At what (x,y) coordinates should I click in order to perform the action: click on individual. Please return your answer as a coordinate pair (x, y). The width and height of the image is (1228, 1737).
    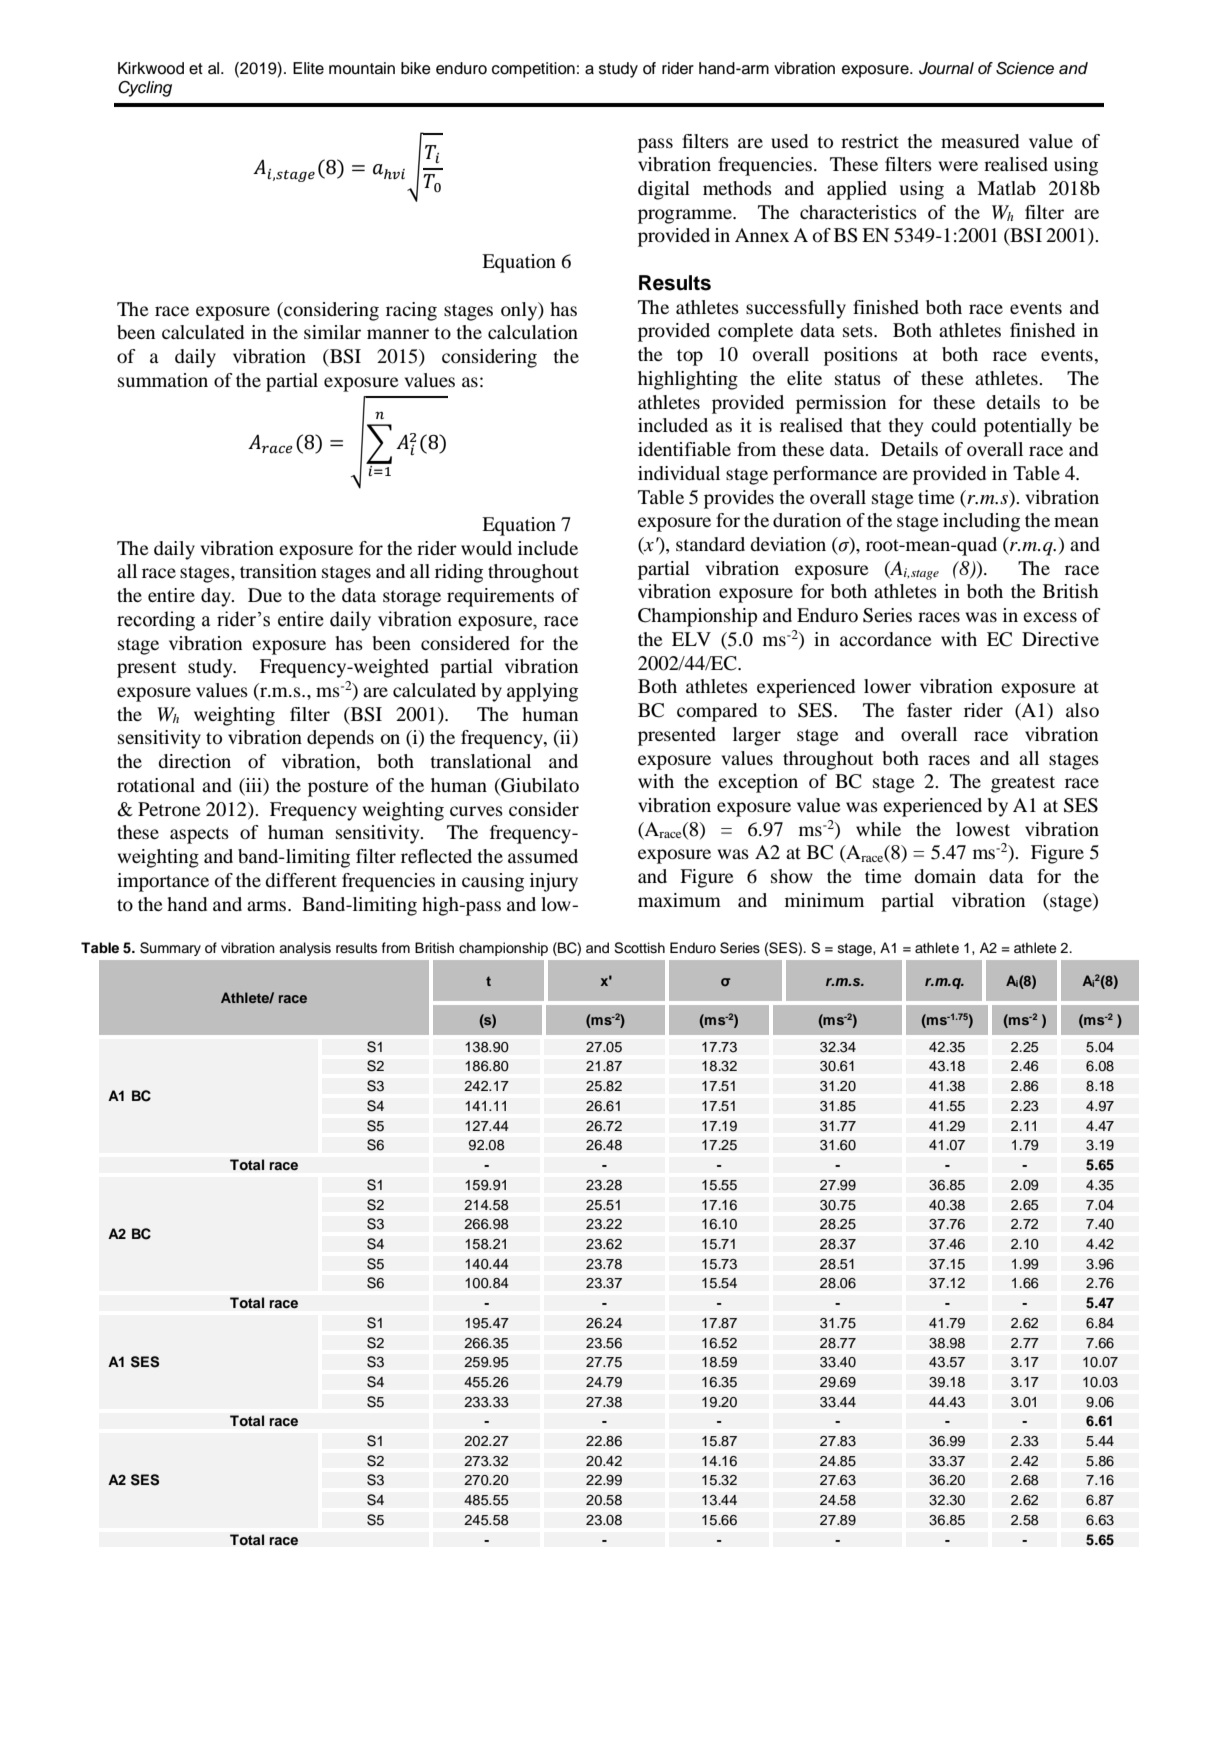
    Looking at the image, I should click on (679, 473).
